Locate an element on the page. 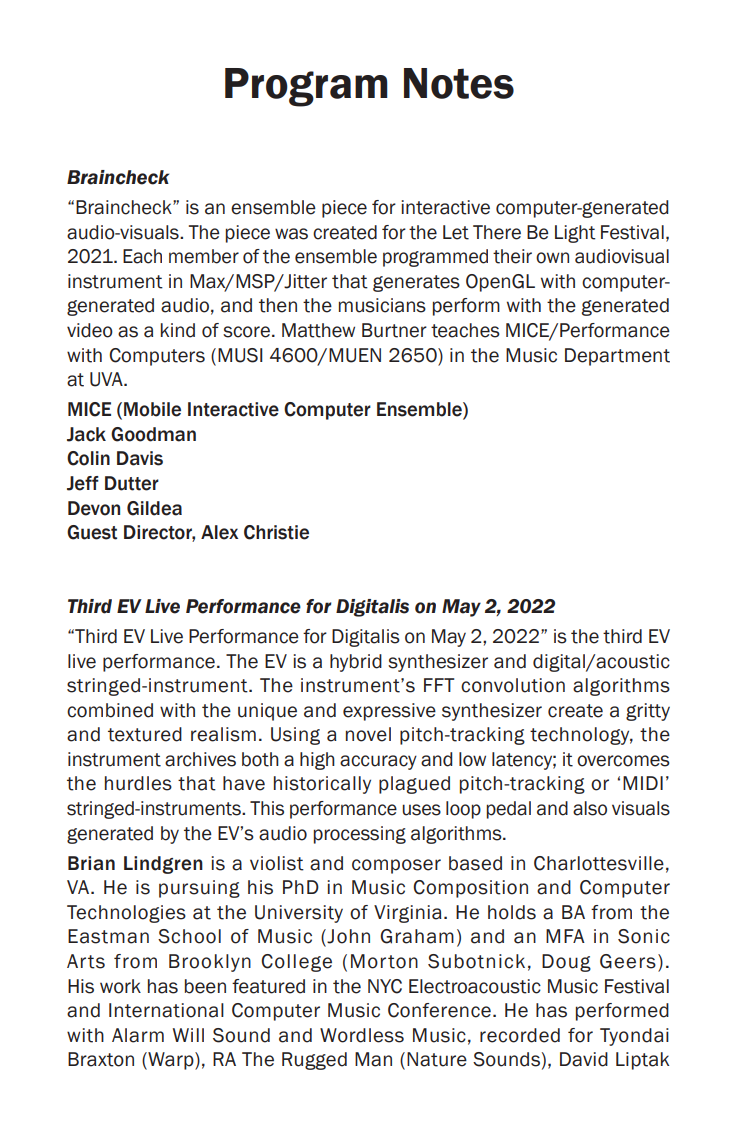 The image size is (737, 1139). Matthew is located at coordinates (318, 330).
